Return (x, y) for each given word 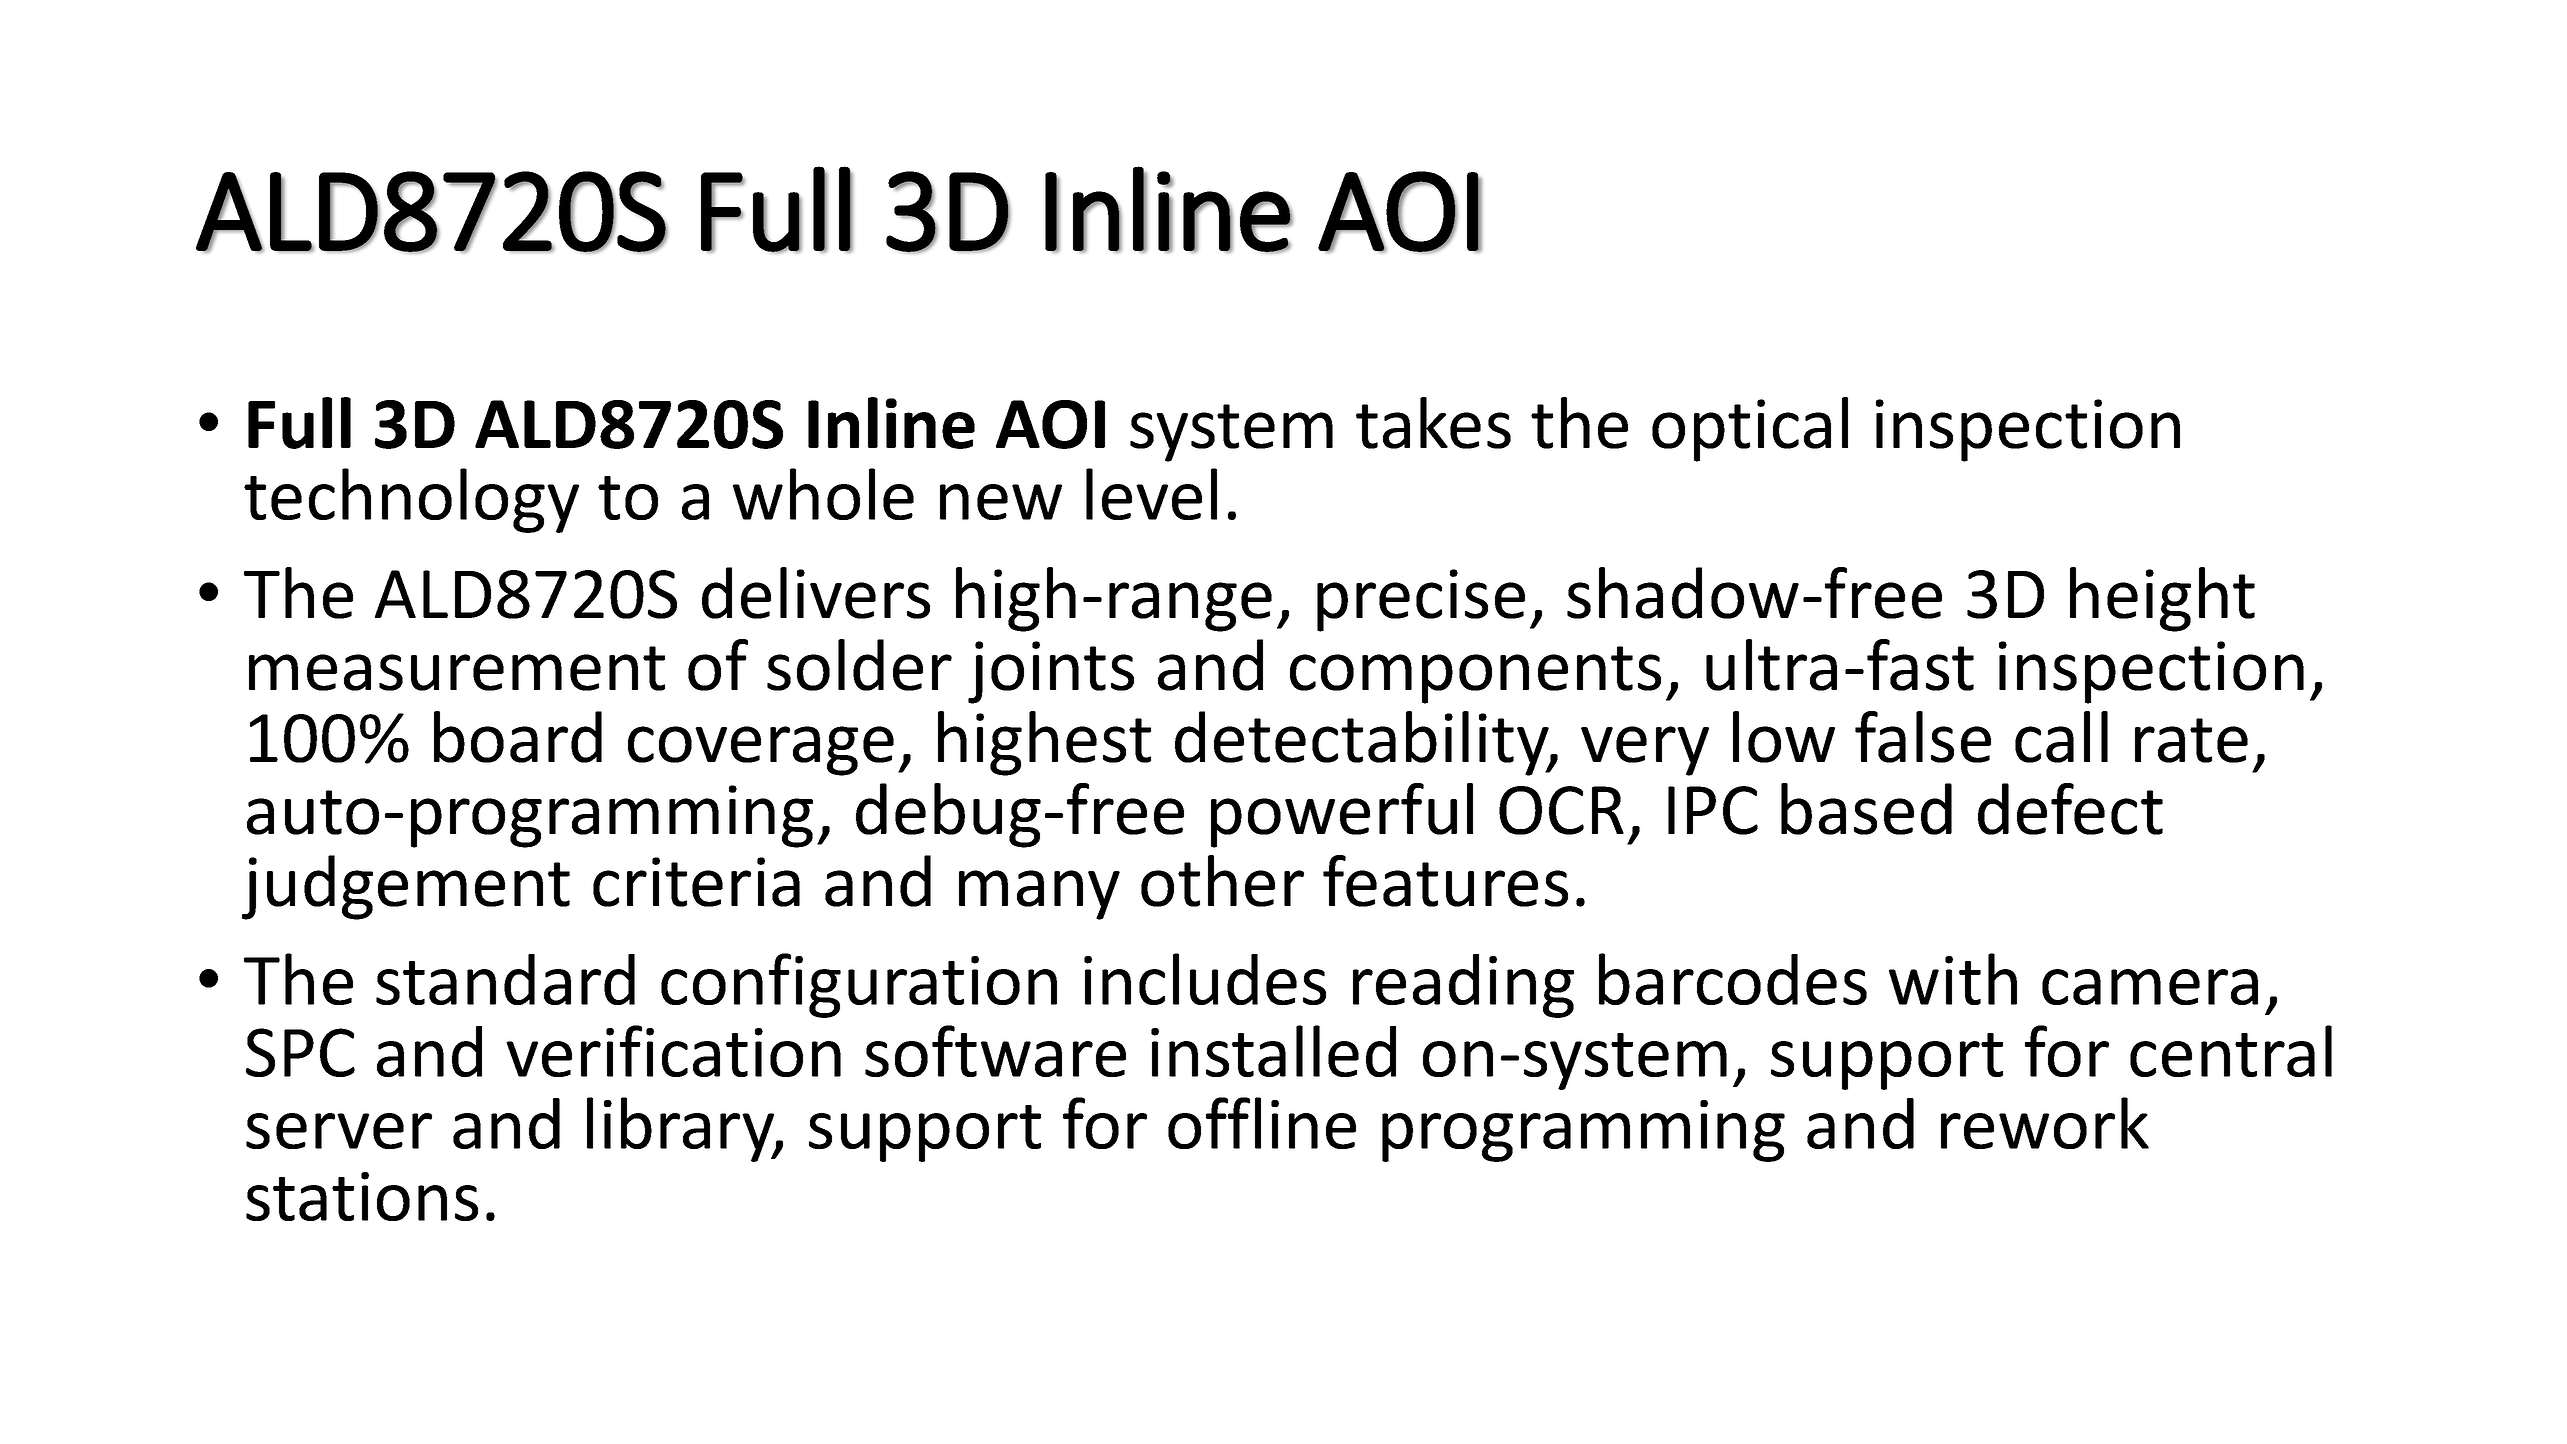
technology (411, 500)
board (518, 737)
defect (2070, 809)
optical (1750, 429)
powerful (1342, 815)
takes (1433, 423)
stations (362, 1196)
